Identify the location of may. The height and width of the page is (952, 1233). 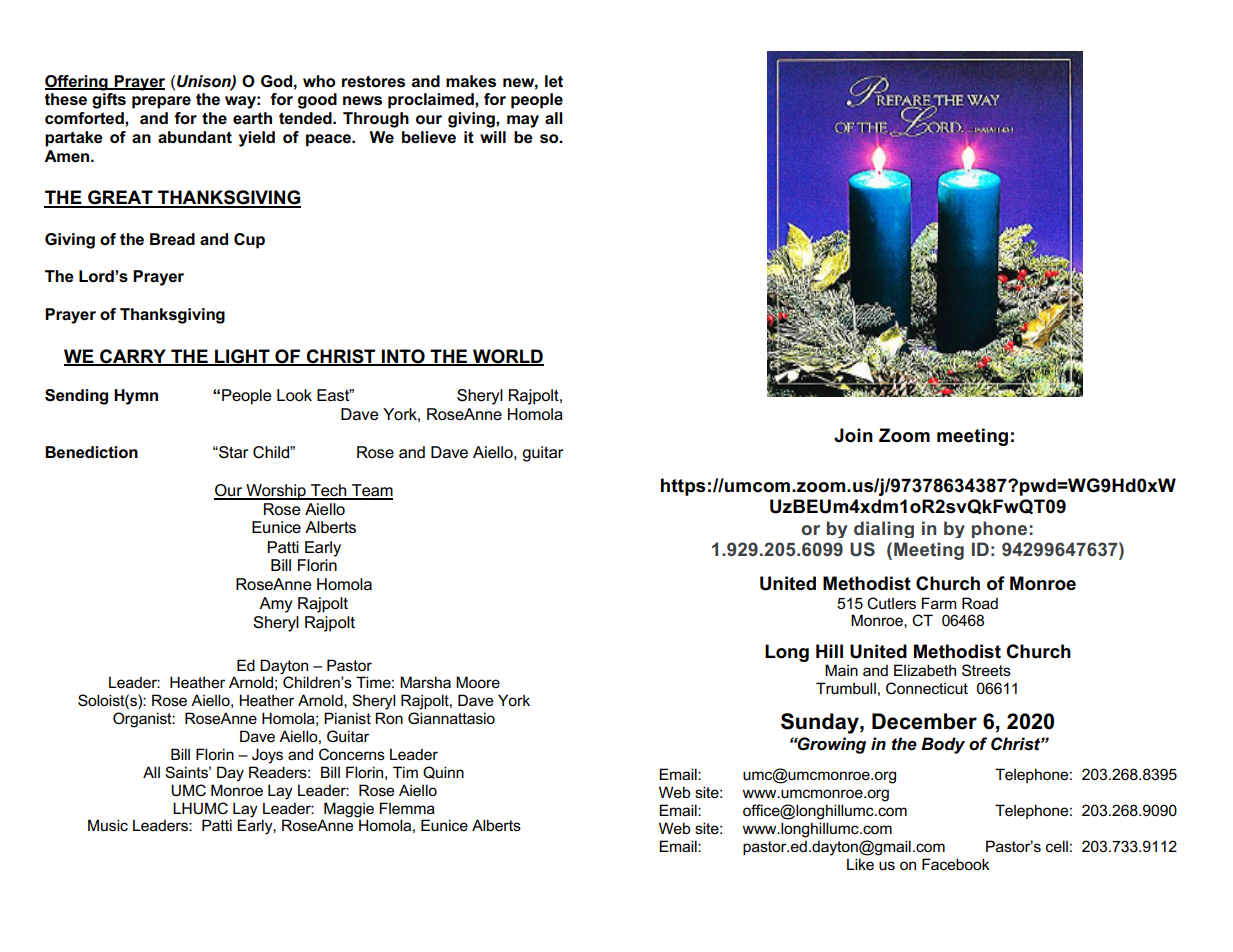
(523, 121).
